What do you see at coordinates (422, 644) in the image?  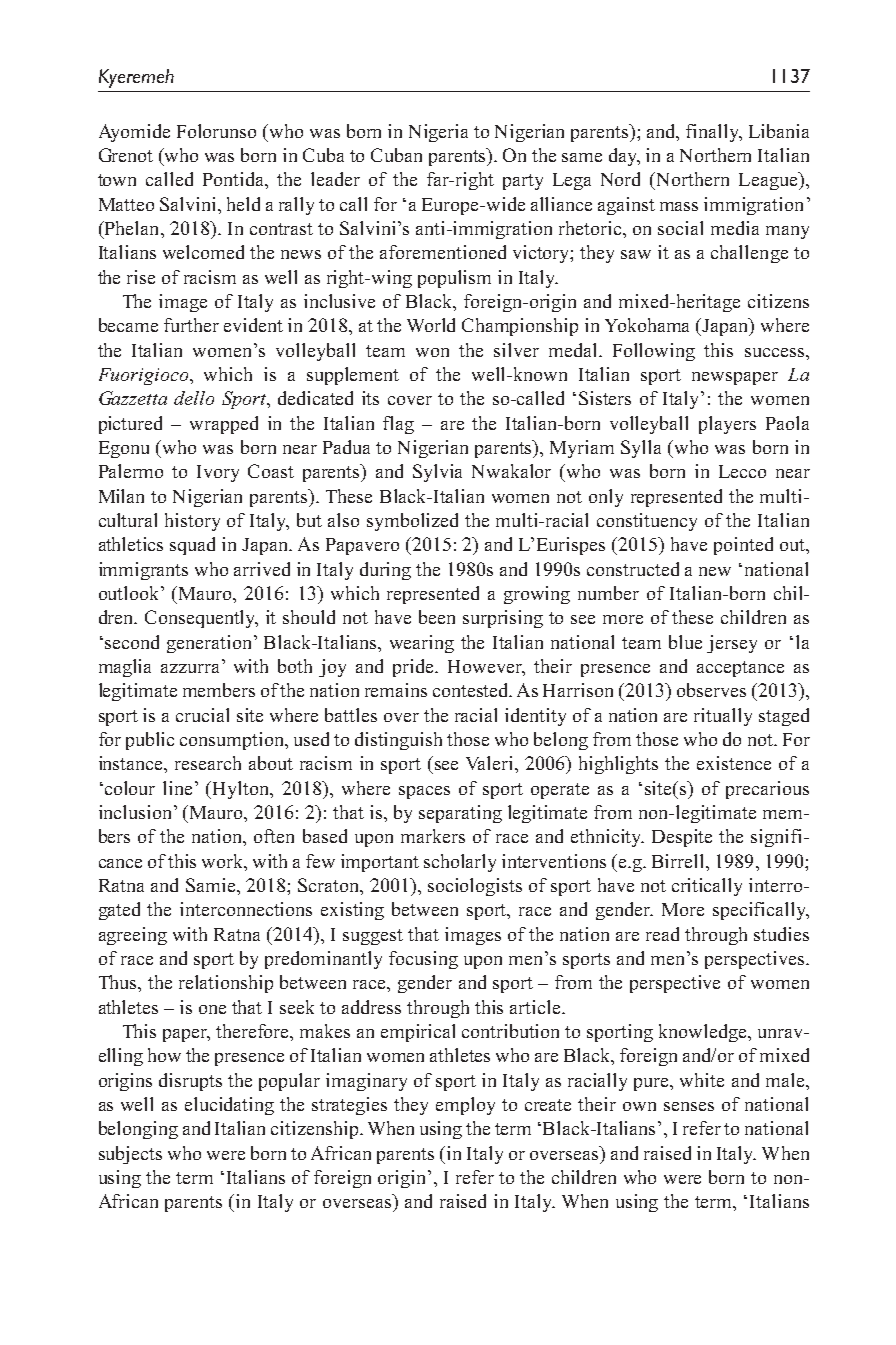 I see `wearing` at bounding box center [422, 644].
